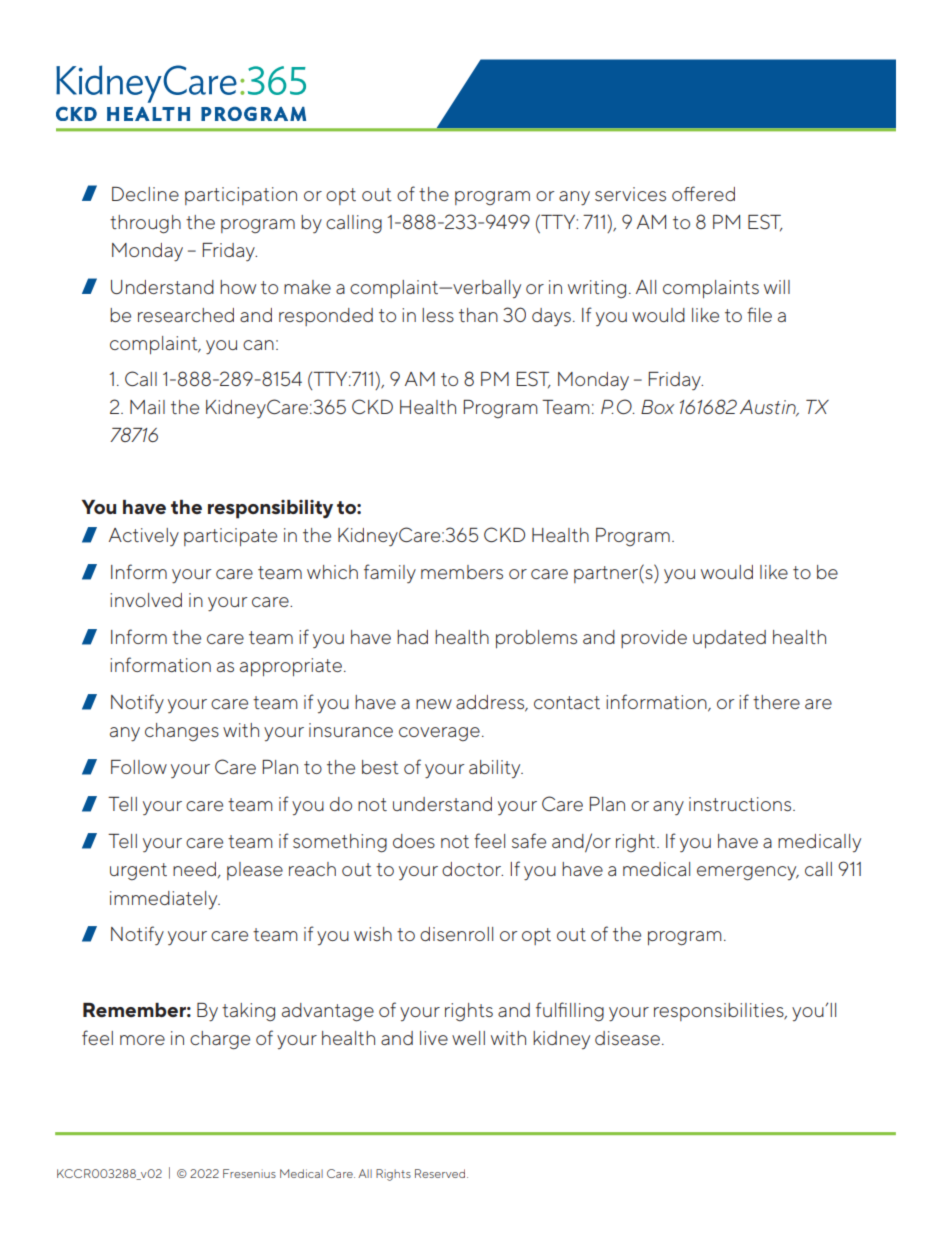 Image resolution: width=952 pixels, height=1233 pixels. Describe the element at coordinates (255, 871) in the image. I see `please` at that location.
